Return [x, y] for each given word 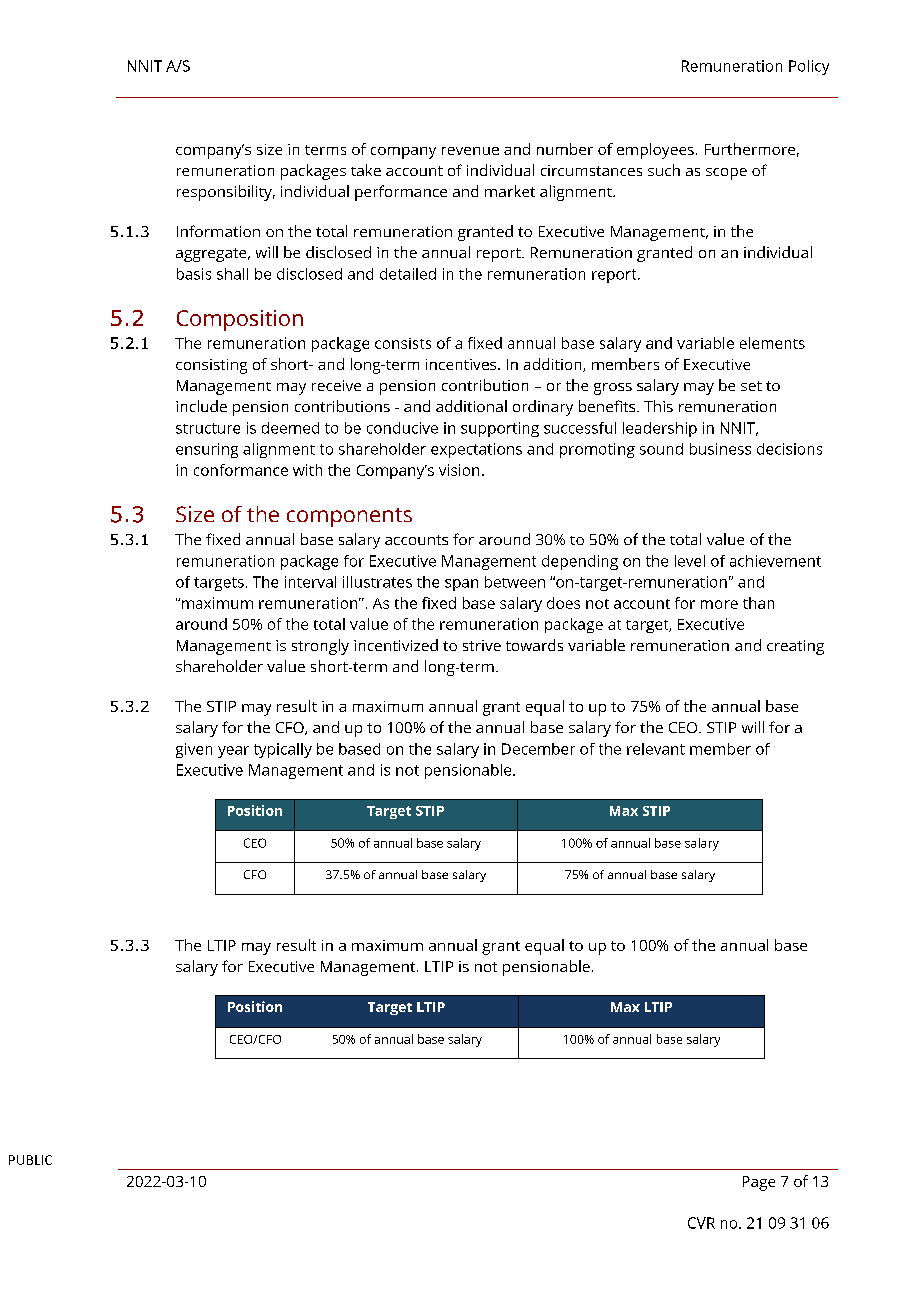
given [194, 750]
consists [403, 343]
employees [655, 151]
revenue [470, 151]
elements [772, 343]
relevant [656, 749]
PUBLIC [30, 1160]
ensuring [207, 450]
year [233, 752]
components [349, 517]
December [538, 749]
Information [218, 231]
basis [194, 274]
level [690, 561]
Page [759, 1183]
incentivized [396, 645]
